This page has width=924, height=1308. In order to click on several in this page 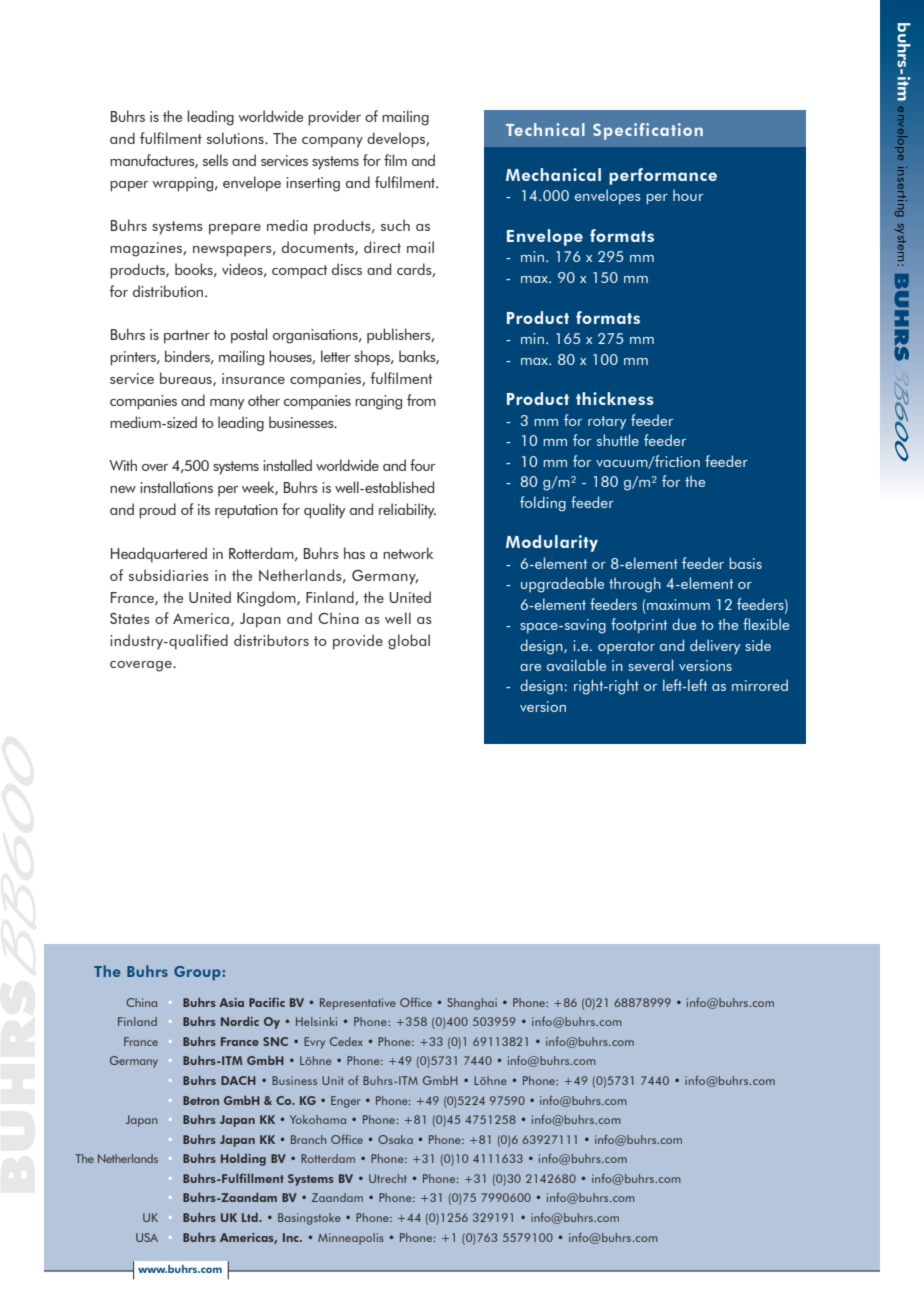, I will do `click(650, 665)`.
